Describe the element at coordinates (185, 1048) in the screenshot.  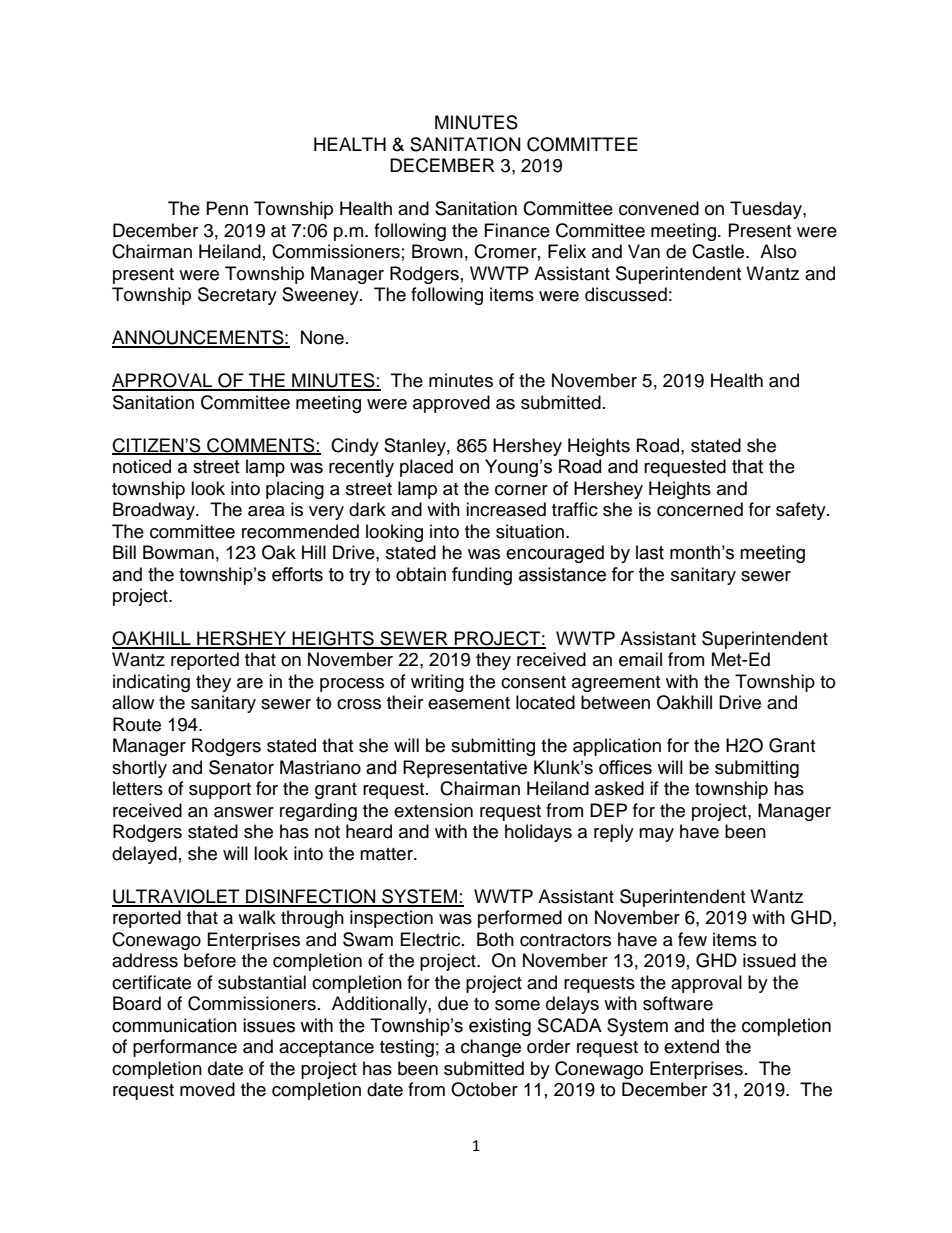
I see `performance` at that location.
